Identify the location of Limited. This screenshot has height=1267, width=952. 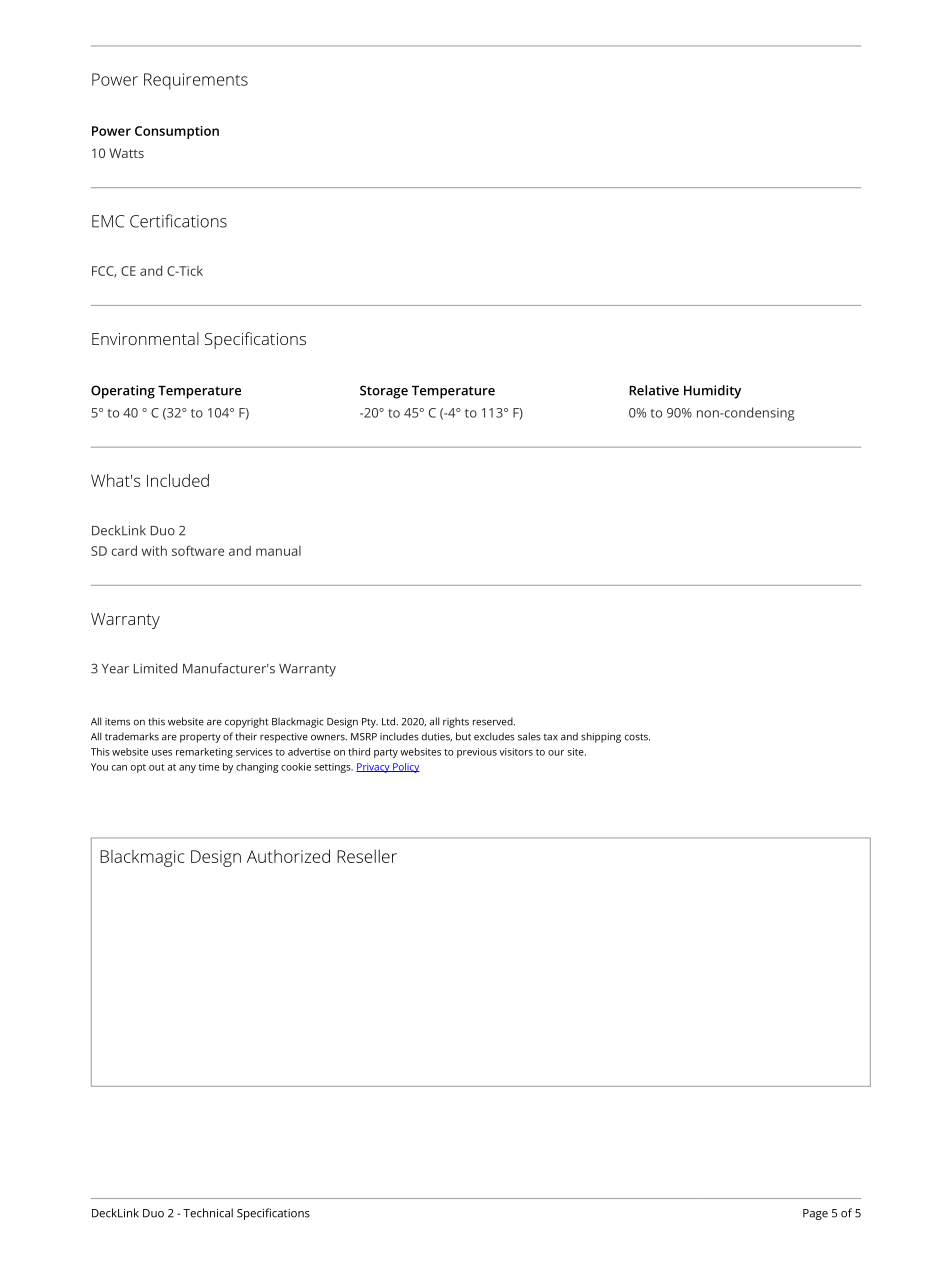
(155, 668).
